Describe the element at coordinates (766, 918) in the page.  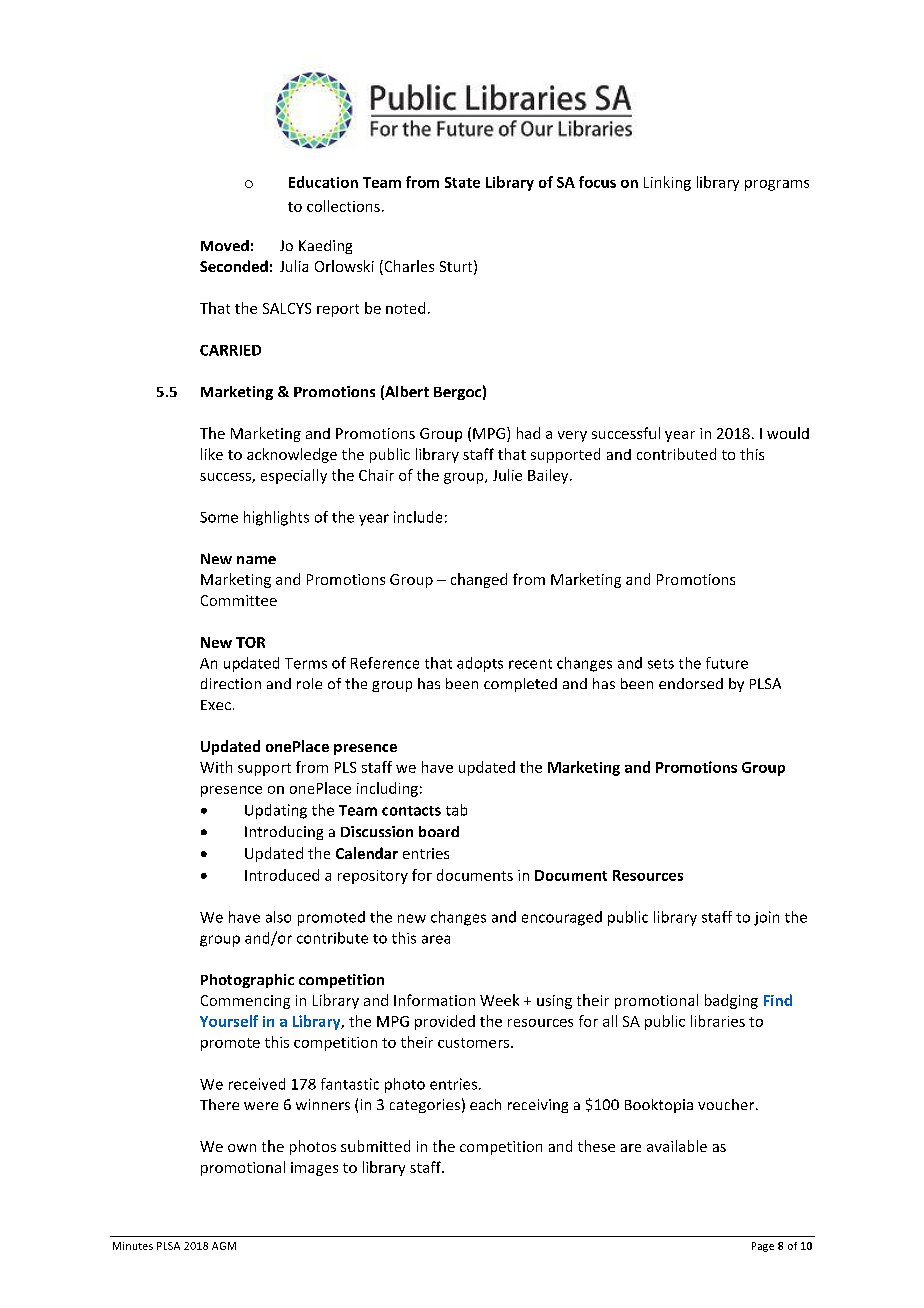
I see `join` at that location.
